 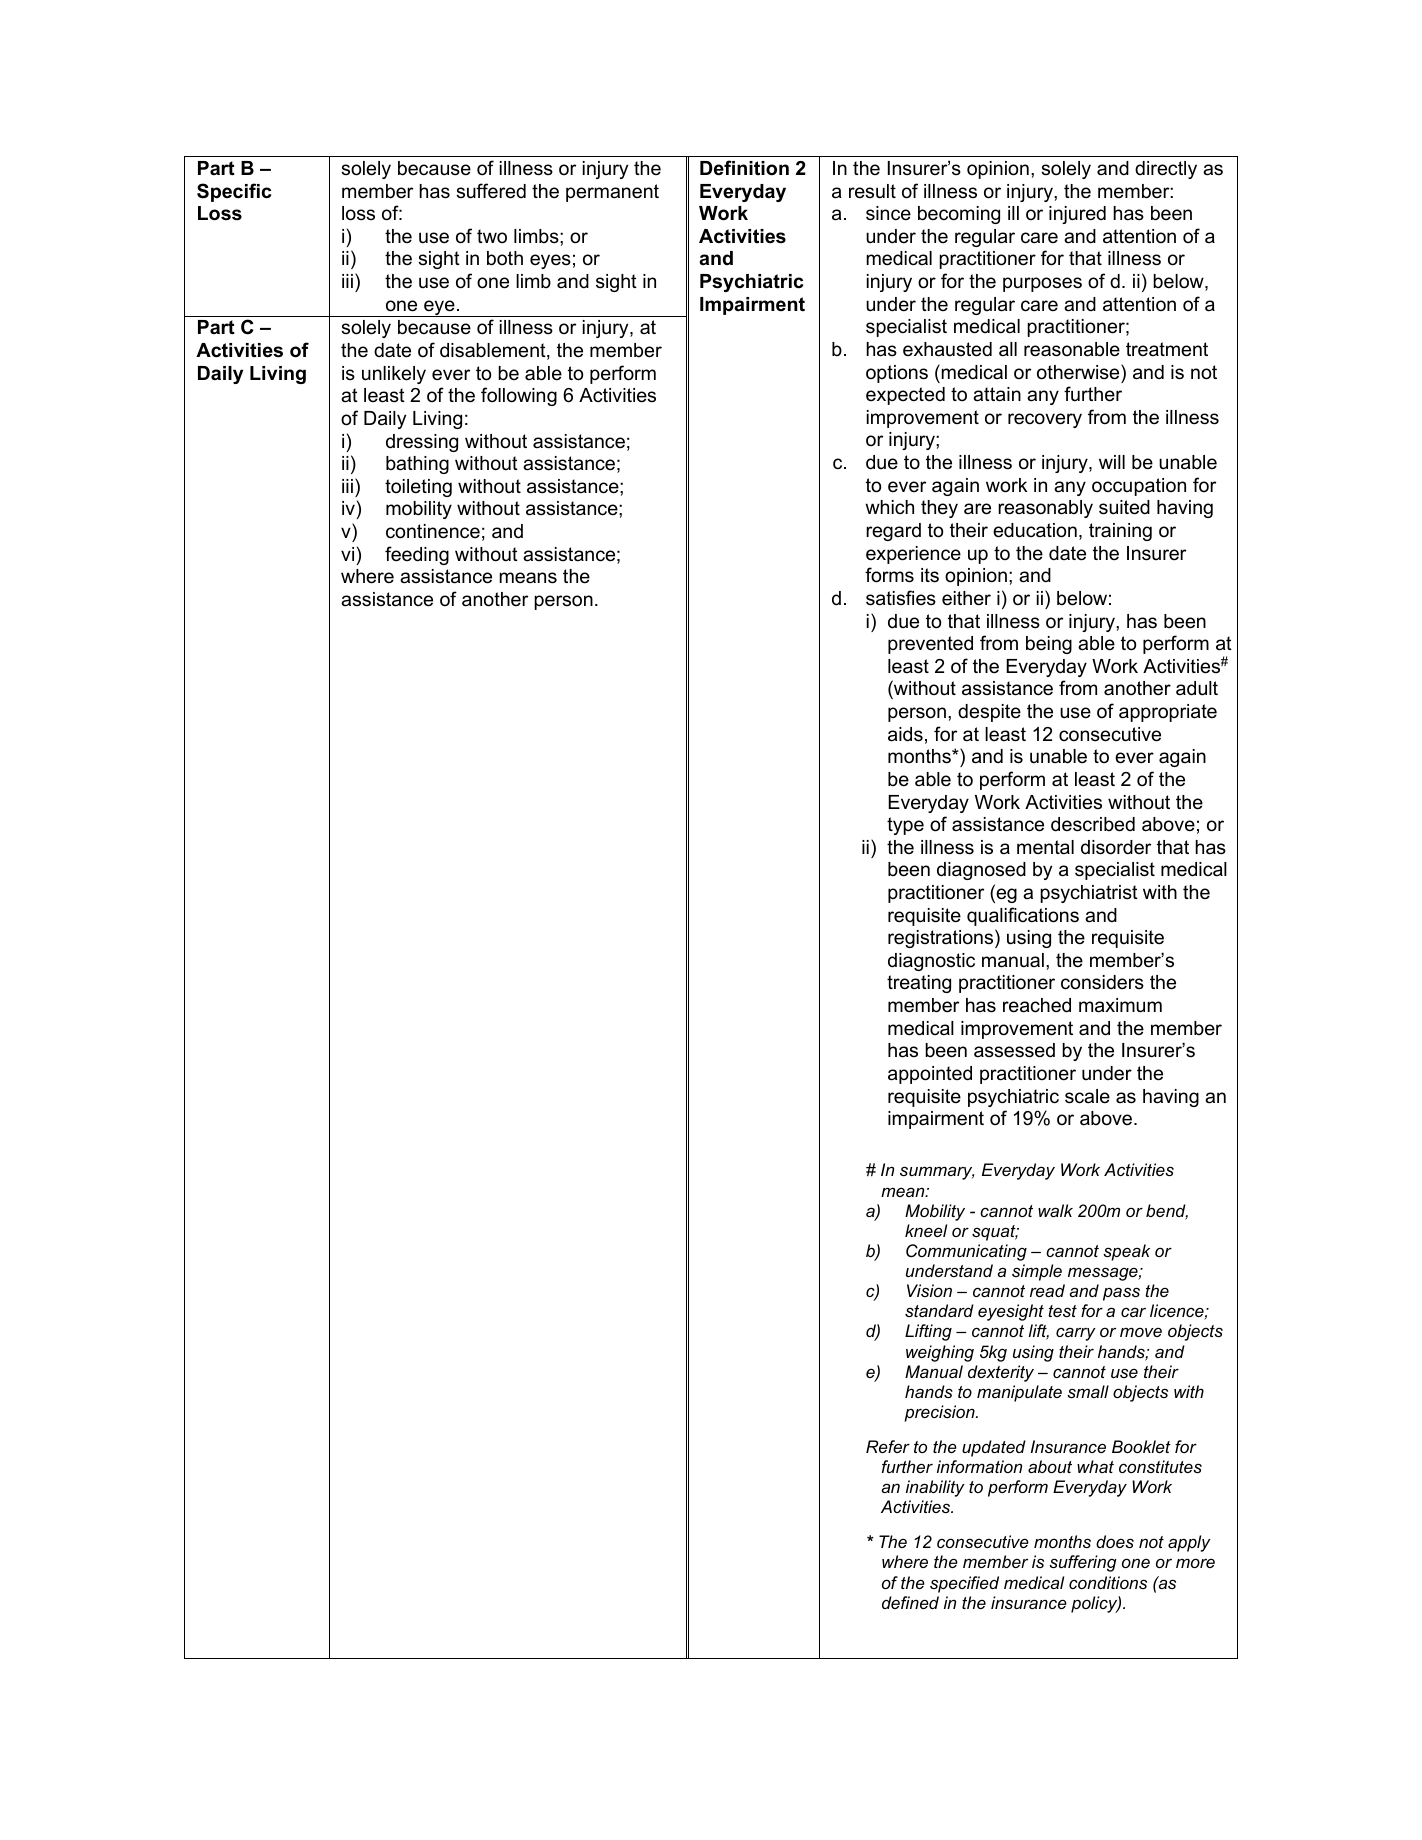 What do you see at coordinates (1077, 215) in the screenshot?
I see `injured` at bounding box center [1077, 215].
